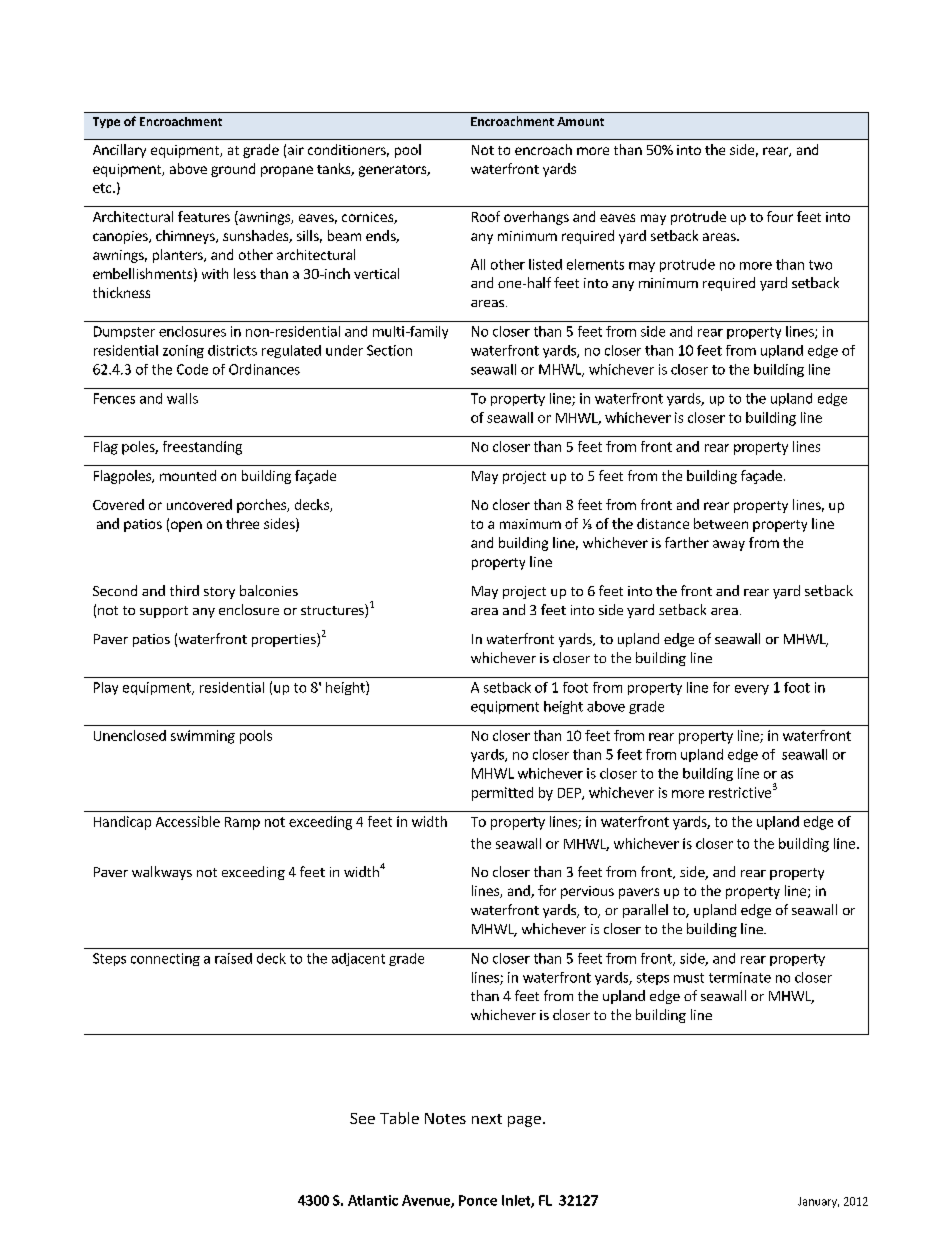  What do you see at coordinates (478, 1200) in the screenshot?
I see `Ponce` at bounding box center [478, 1200].
